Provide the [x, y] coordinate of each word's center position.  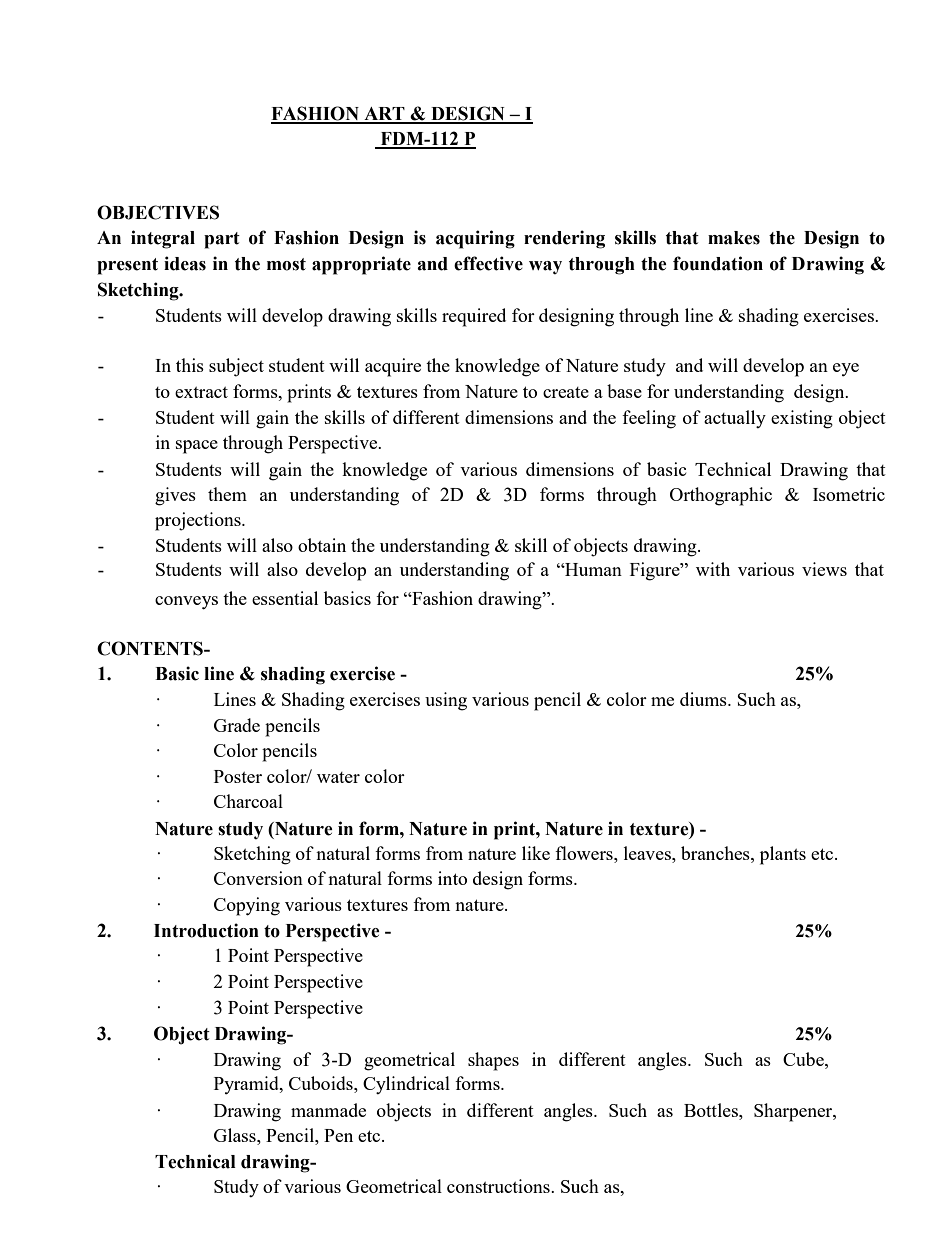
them [227, 494]
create [566, 392]
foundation [718, 263]
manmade [328, 1110]
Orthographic [721, 496]
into [452, 878]
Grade [237, 725]
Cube [804, 1059]
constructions [499, 1186]
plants [783, 855]
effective [488, 263]
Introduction [206, 930]
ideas [185, 263]
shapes [493, 1061]
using [446, 701]
